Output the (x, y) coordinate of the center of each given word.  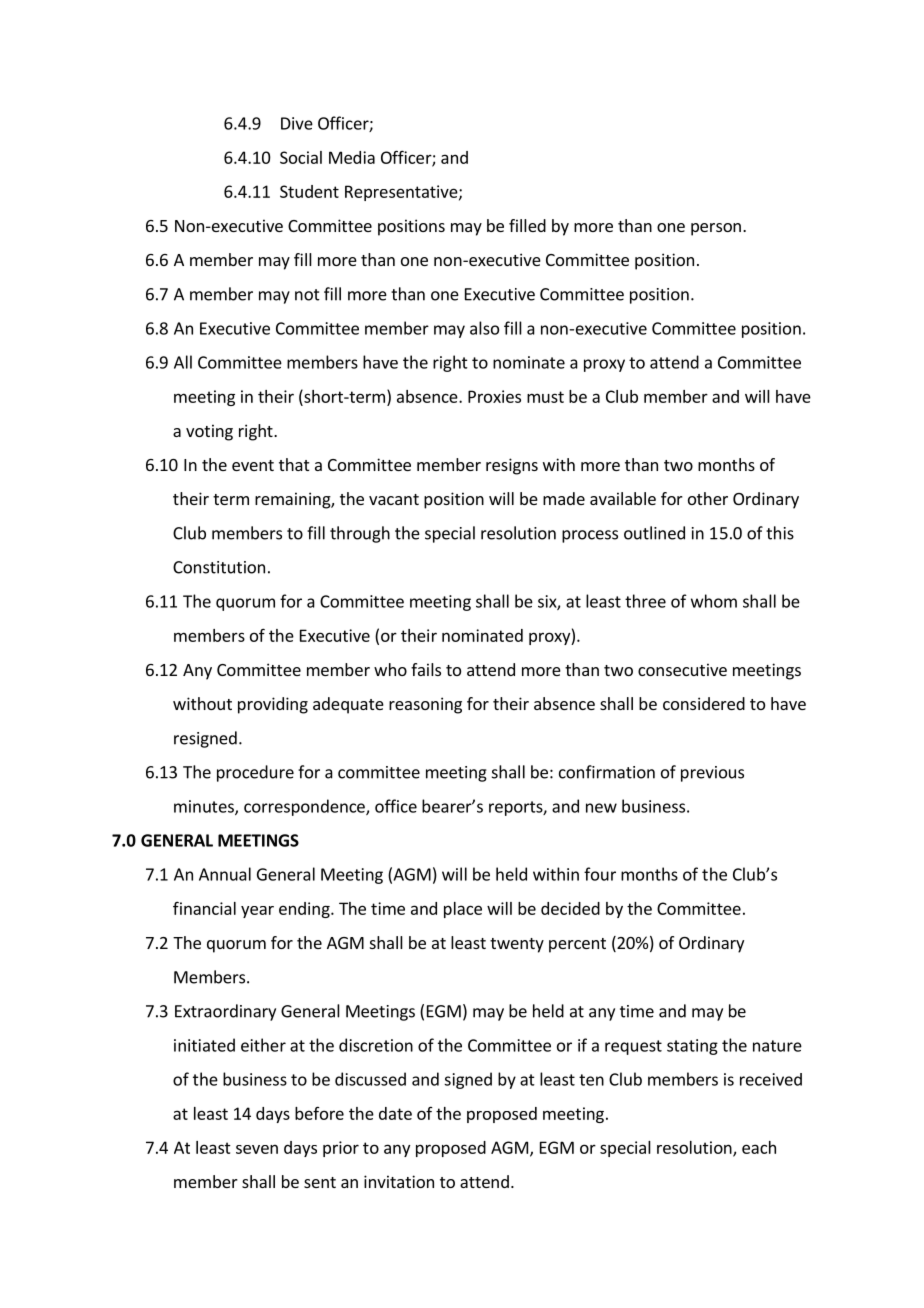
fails (426, 669)
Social (301, 157)
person (716, 229)
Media (352, 157)
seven (257, 1149)
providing (273, 705)
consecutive (682, 669)
